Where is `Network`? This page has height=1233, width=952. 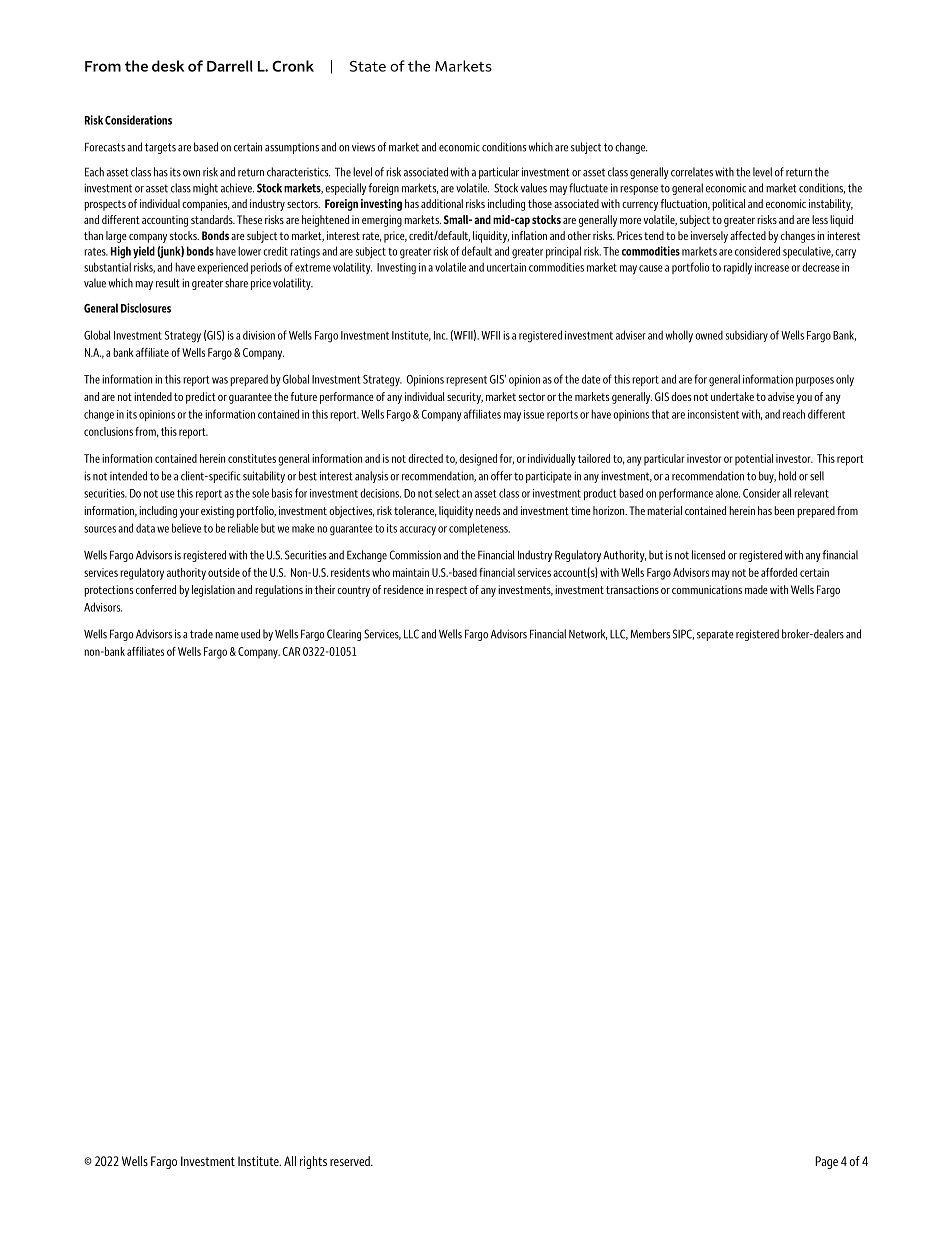 Network is located at coordinates (588, 634).
